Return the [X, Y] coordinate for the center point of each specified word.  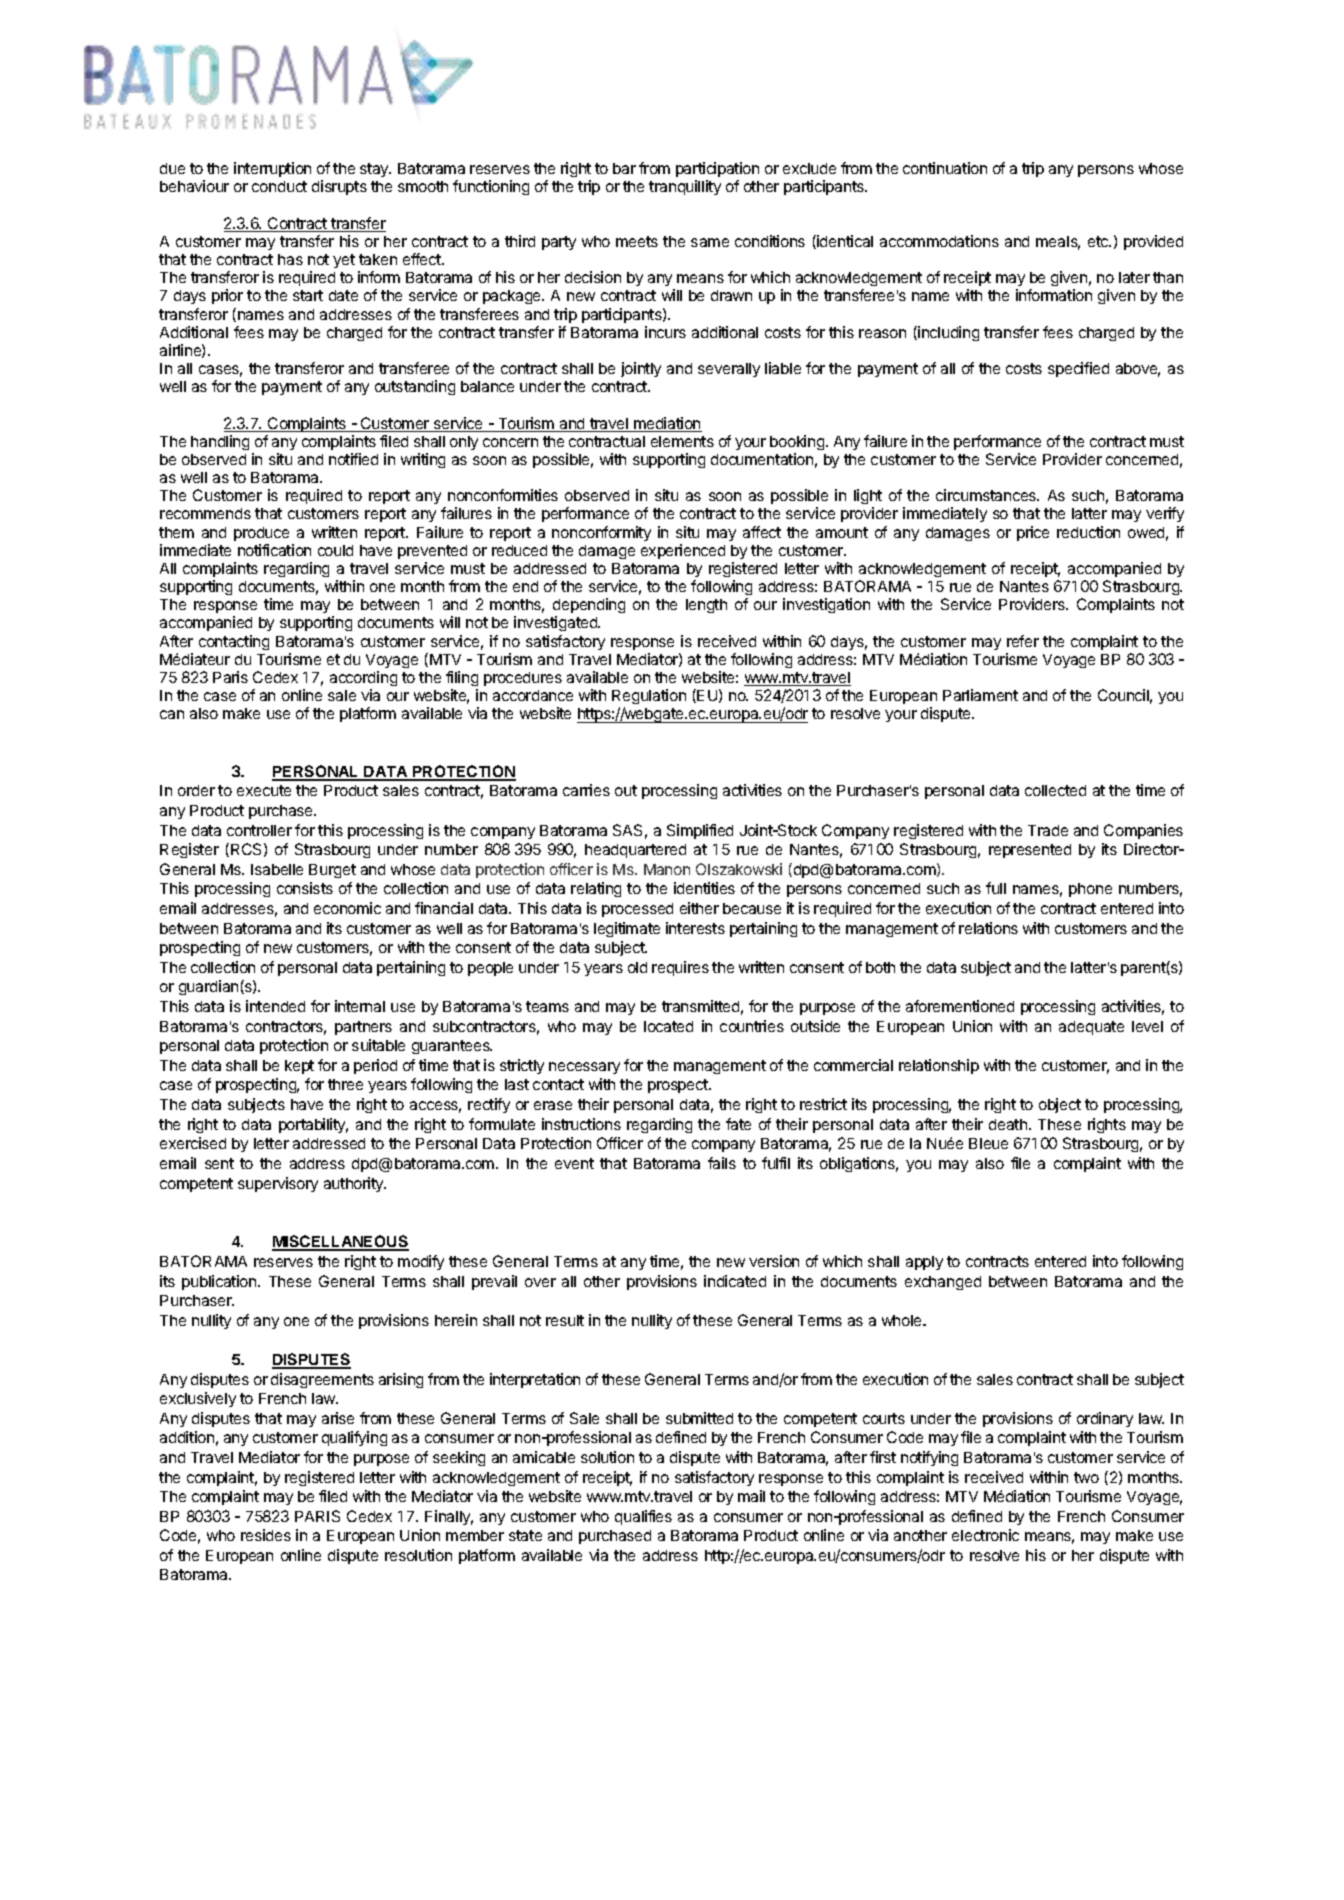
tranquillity [685, 187]
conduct [279, 186]
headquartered [635, 851]
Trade [1048, 830]
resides [266, 1535]
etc [1099, 241]
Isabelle [277, 869]
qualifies [643, 1517]
